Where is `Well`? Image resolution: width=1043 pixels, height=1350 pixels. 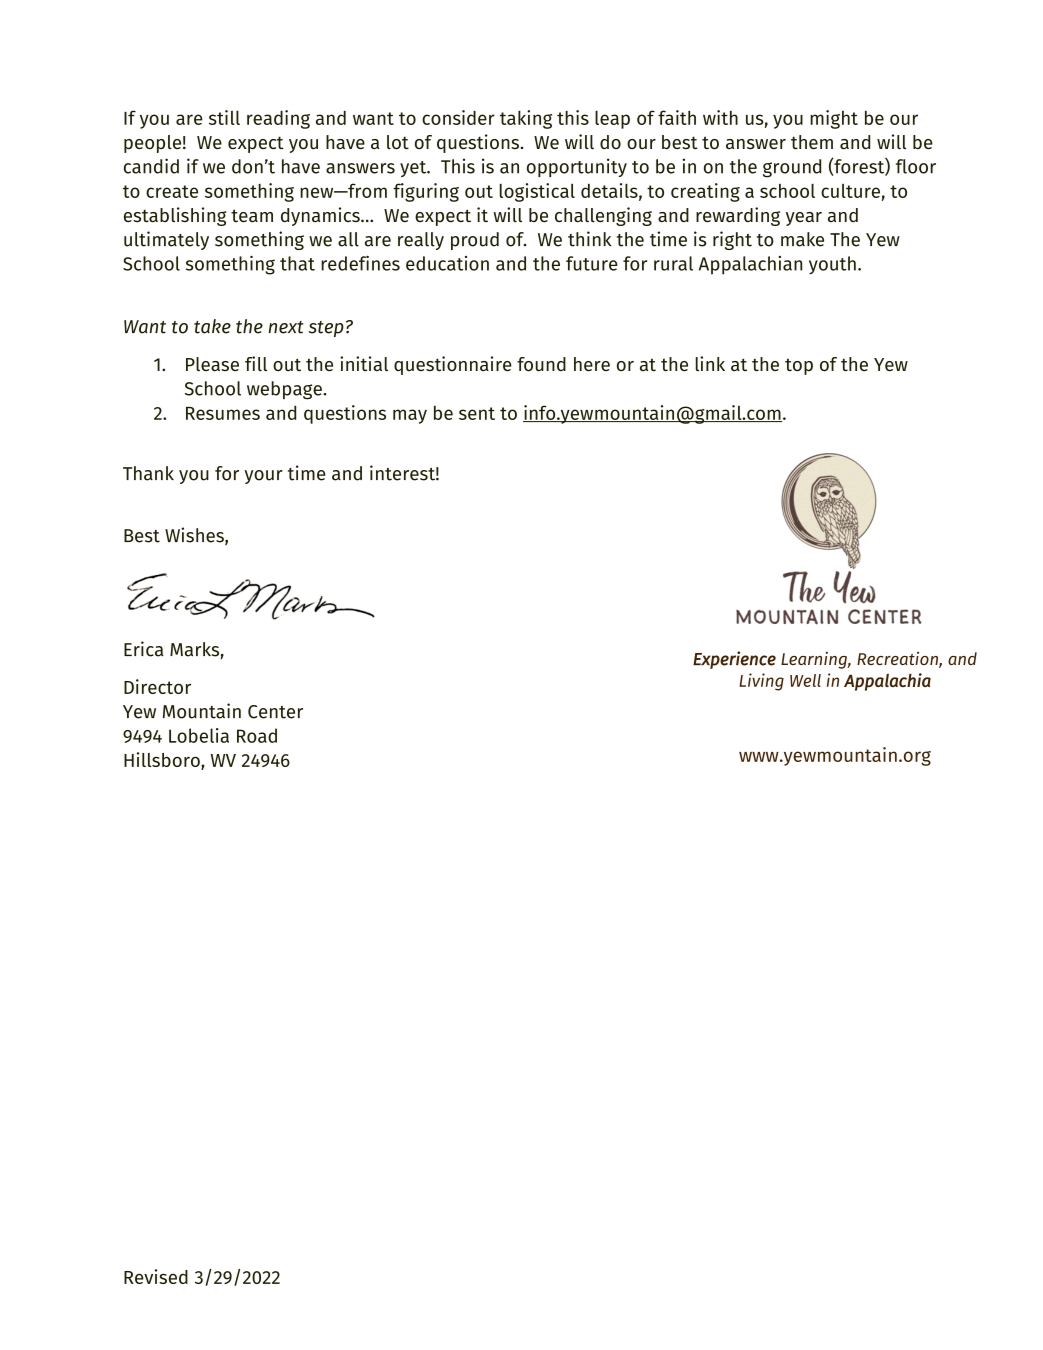
Well is located at coordinates (805, 680).
